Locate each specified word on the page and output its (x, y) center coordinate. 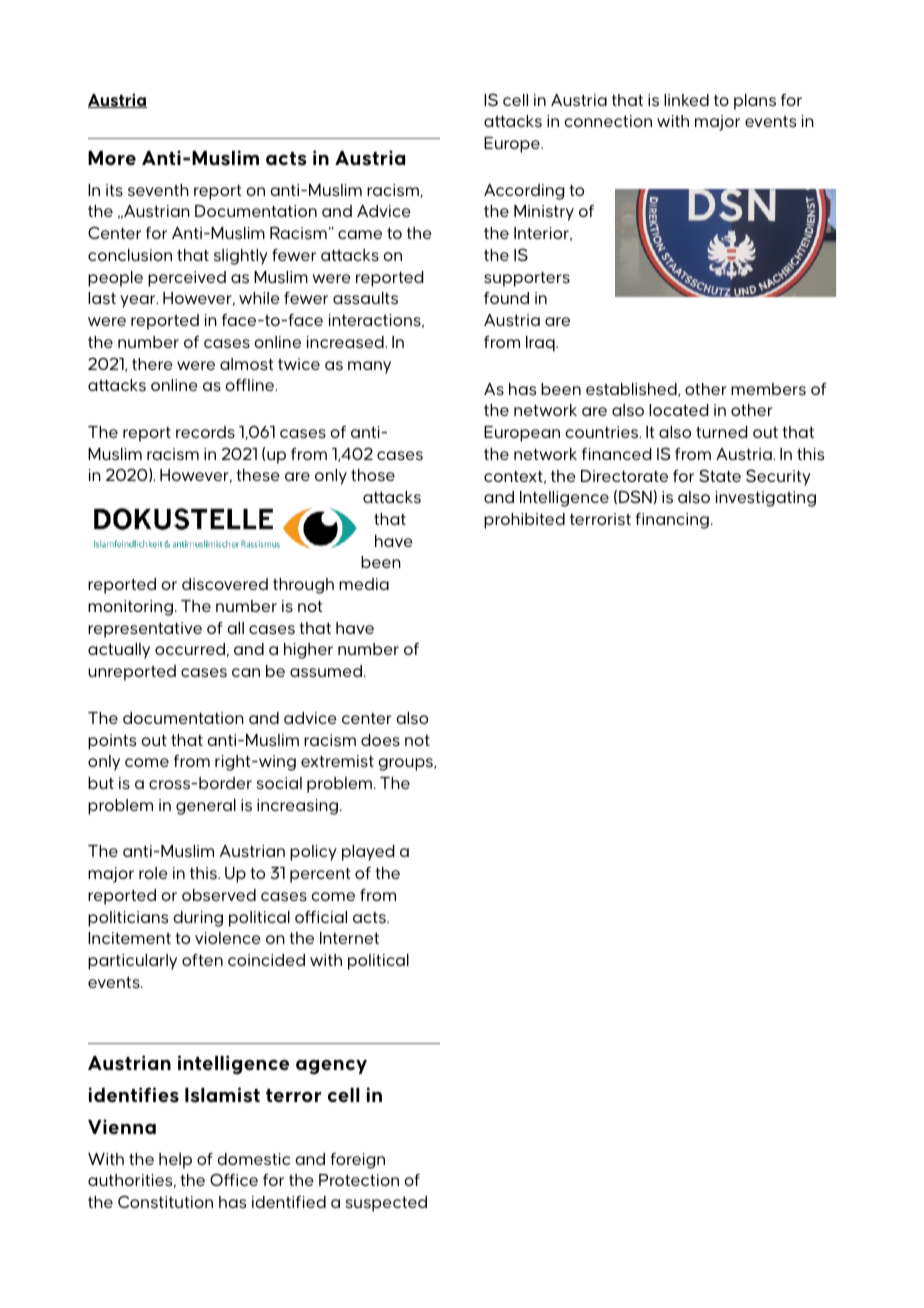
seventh (158, 190)
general (206, 807)
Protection (359, 1180)
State (720, 475)
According (524, 192)
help (175, 1161)
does (380, 740)
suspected (386, 1204)
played (368, 853)
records (205, 432)
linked (686, 100)
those (373, 475)
